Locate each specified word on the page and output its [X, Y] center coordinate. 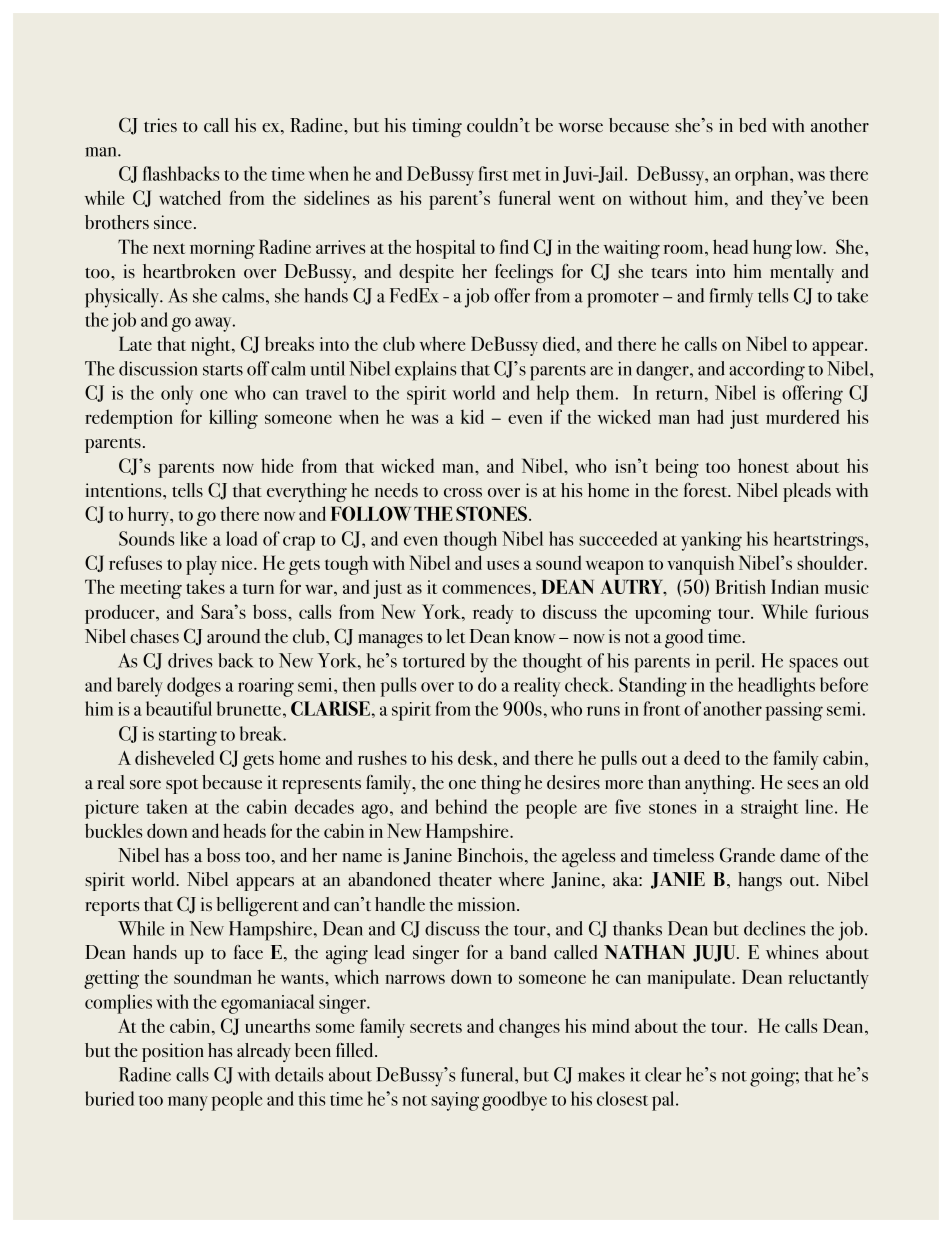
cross [463, 492]
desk [477, 758]
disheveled [174, 757]
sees [803, 784]
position [173, 1052]
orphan [763, 176]
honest [763, 465]
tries [160, 125]
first [493, 173]
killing [233, 419]
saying [455, 1101]
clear [663, 1074]
